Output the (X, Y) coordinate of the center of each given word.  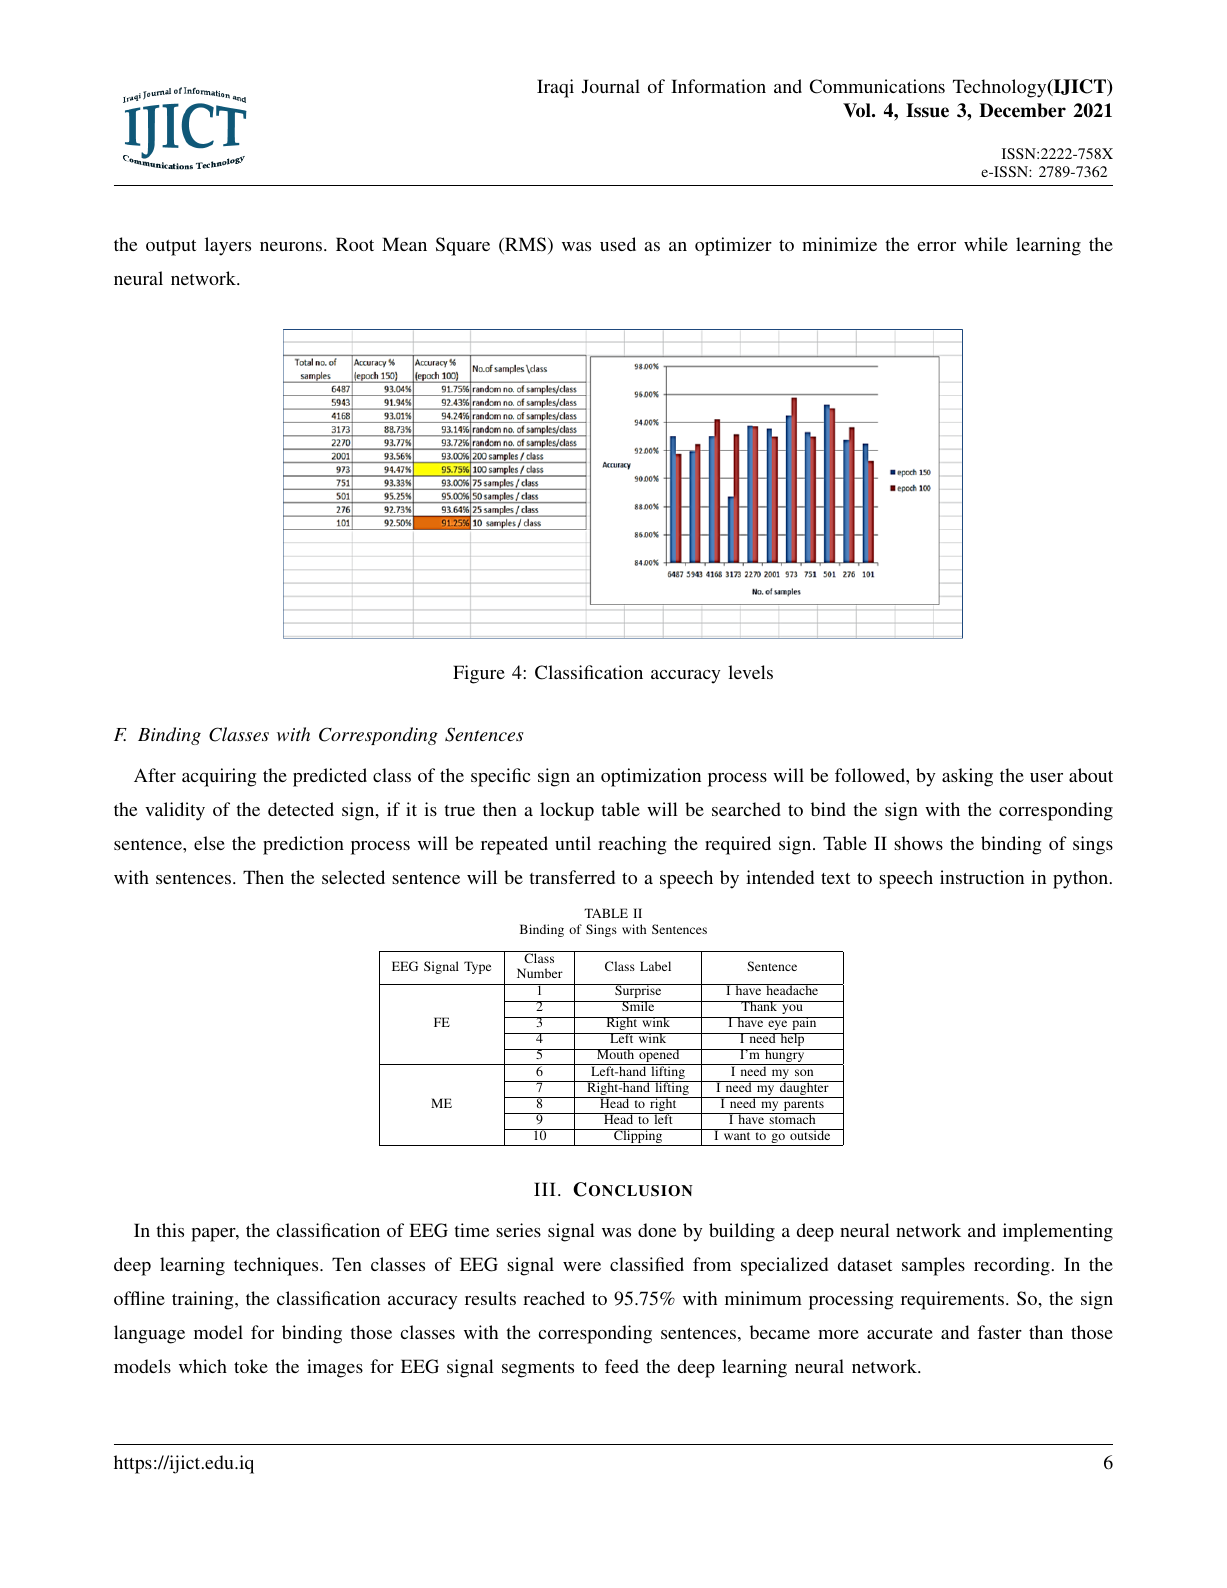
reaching (632, 845)
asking (967, 777)
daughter (804, 1089)
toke (251, 1366)
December (1022, 110)
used (618, 244)
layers (228, 246)
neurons (292, 246)
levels (750, 672)
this (170, 1230)
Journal (611, 86)
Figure (479, 674)
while (986, 244)
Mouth (616, 1054)
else (209, 843)
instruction (982, 877)
